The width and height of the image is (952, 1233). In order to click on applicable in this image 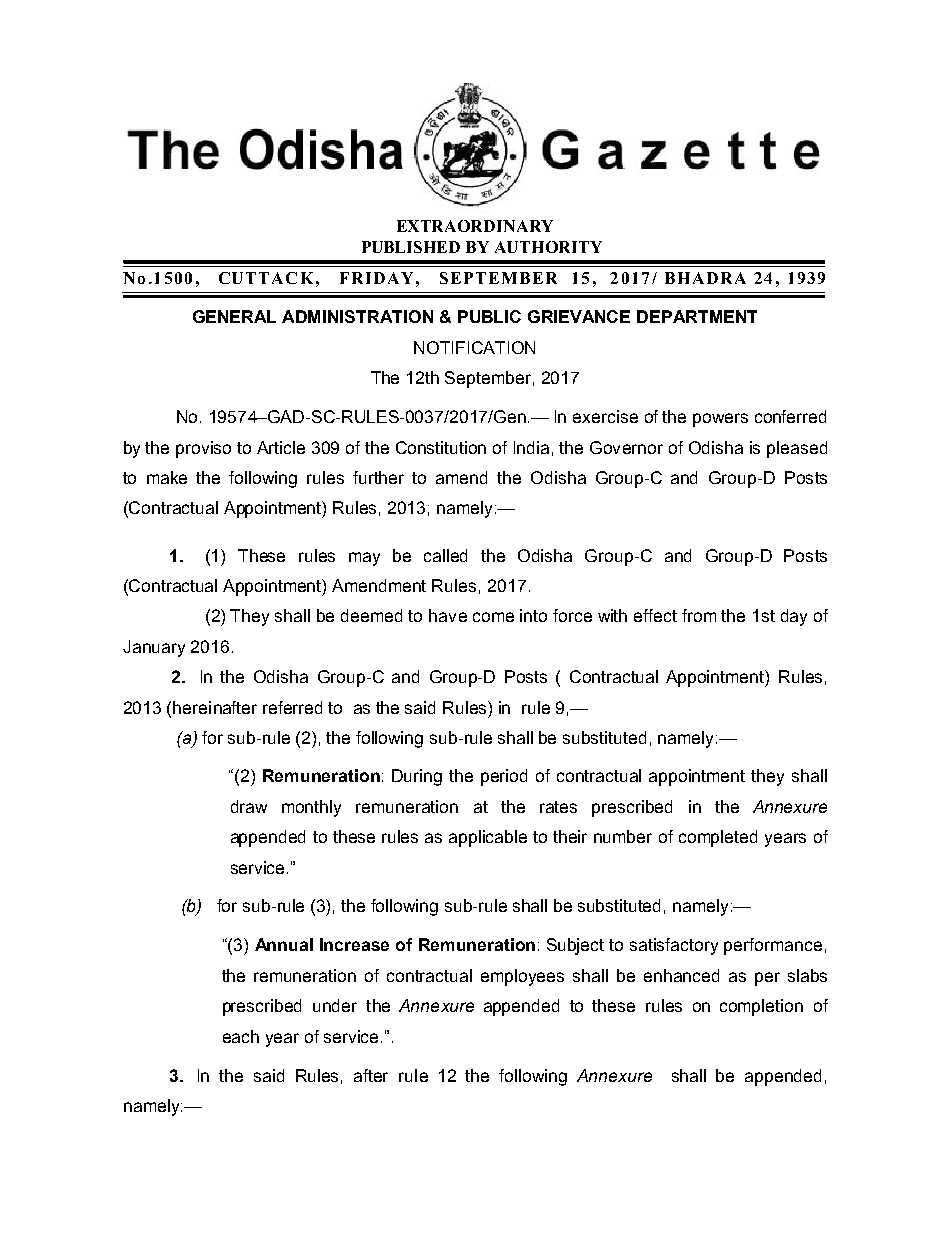, I will do `click(488, 838)`.
